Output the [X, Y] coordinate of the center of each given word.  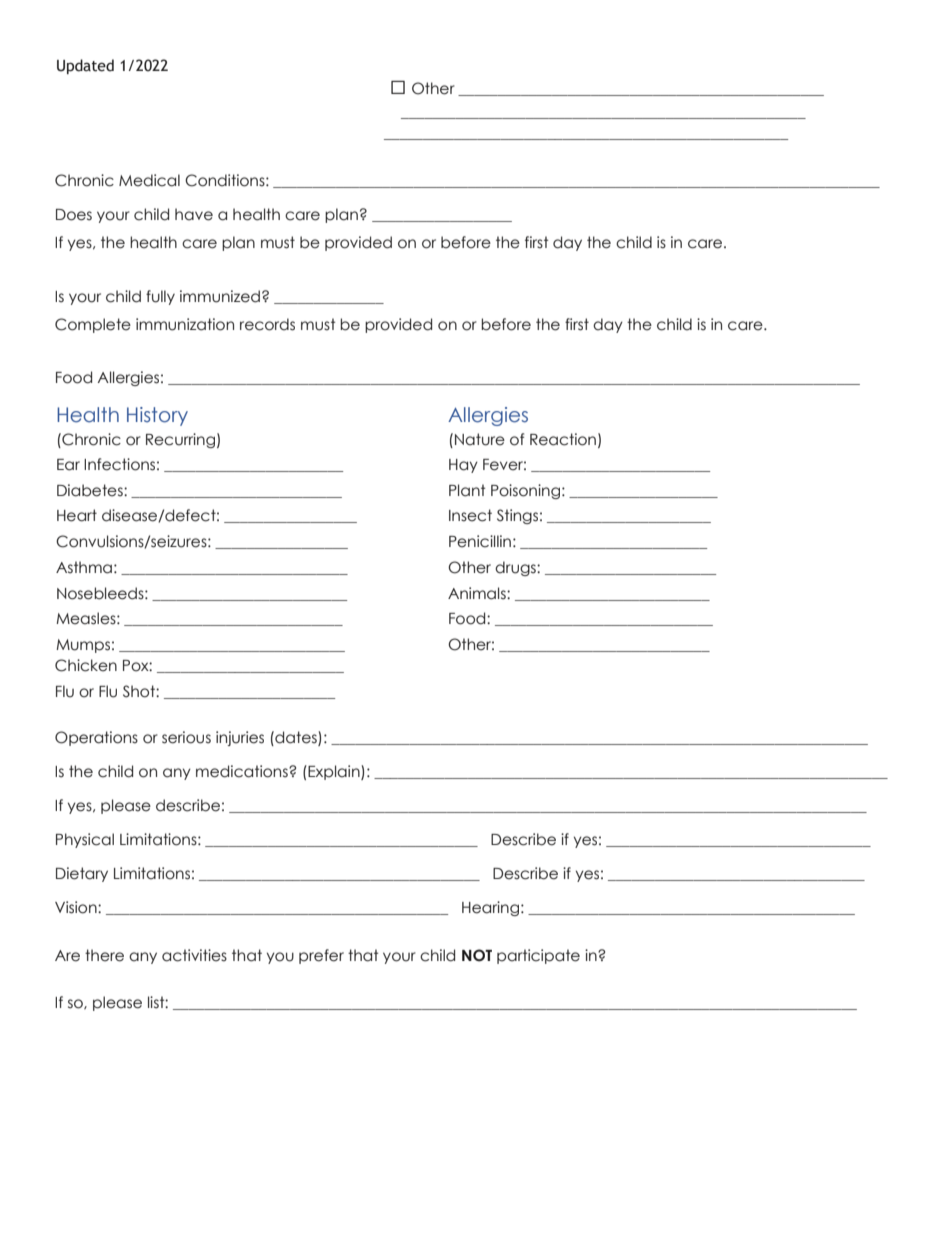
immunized [220, 296]
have [194, 214]
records [267, 324]
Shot [140, 691]
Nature [480, 439]
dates [296, 737]
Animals [478, 593]
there [104, 955]
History [157, 416]
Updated [85, 66]
